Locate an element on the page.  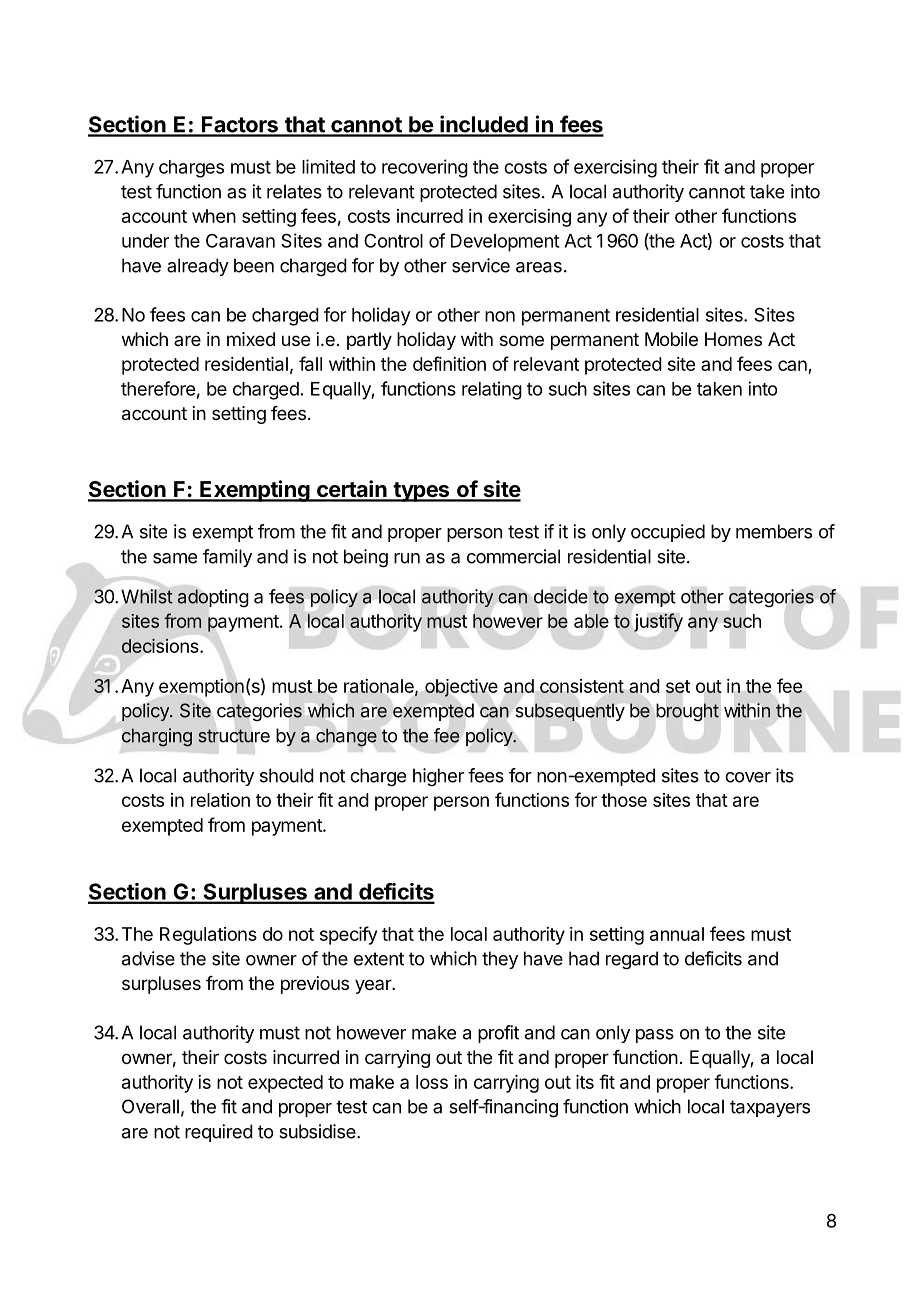
occupied is located at coordinates (668, 533).
